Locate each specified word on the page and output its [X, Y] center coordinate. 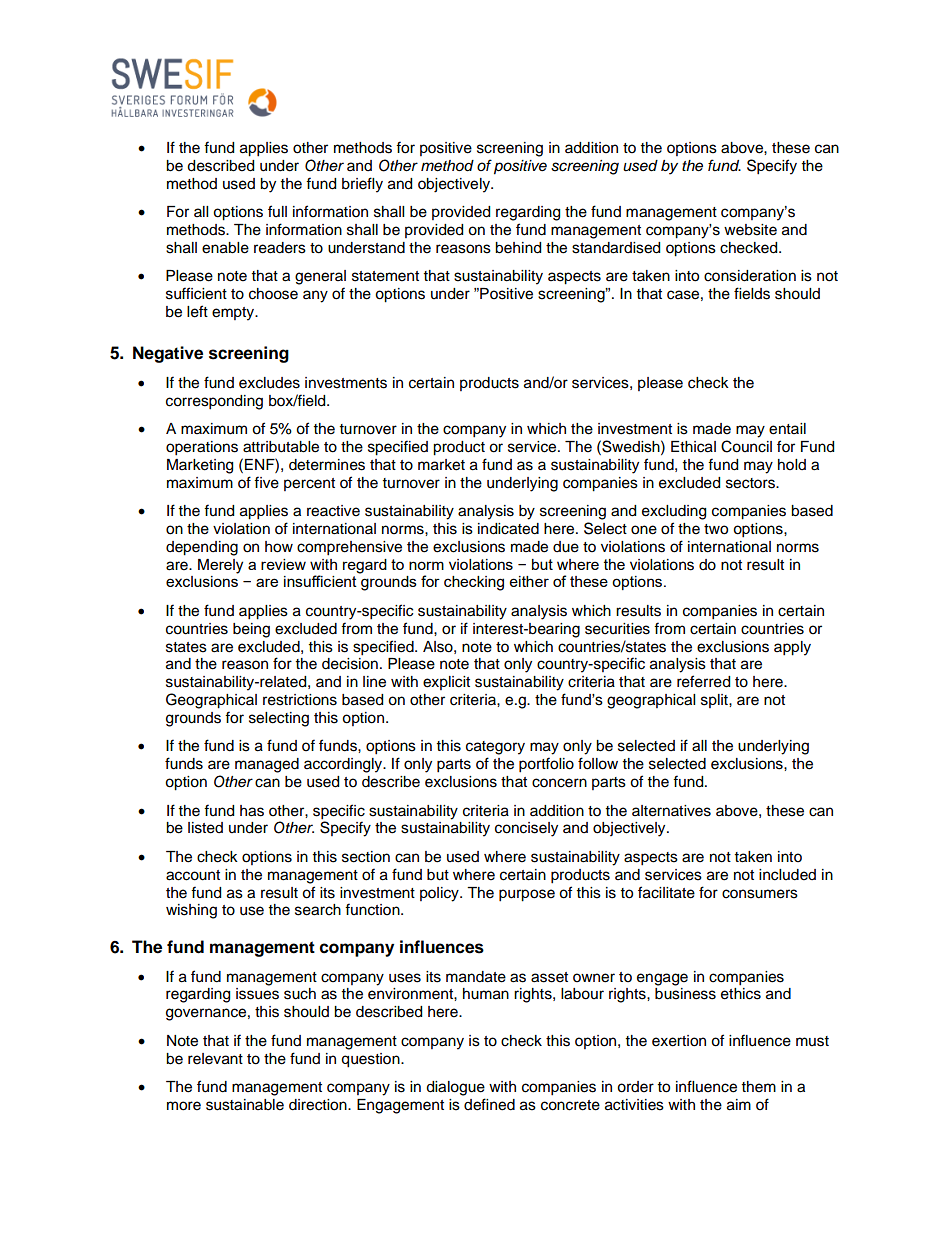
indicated [508, 529]
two [716, 529]
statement [385, 276]
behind [518, 248]
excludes [269, 383]
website [750, 230]
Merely [220, 566]
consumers [760, 894]
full [277, 211]
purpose [527, 895]
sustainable [245, 1105]
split [715, 701]
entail [787, 429]
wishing [191, 911]
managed [267, 765]
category [495, 748]
